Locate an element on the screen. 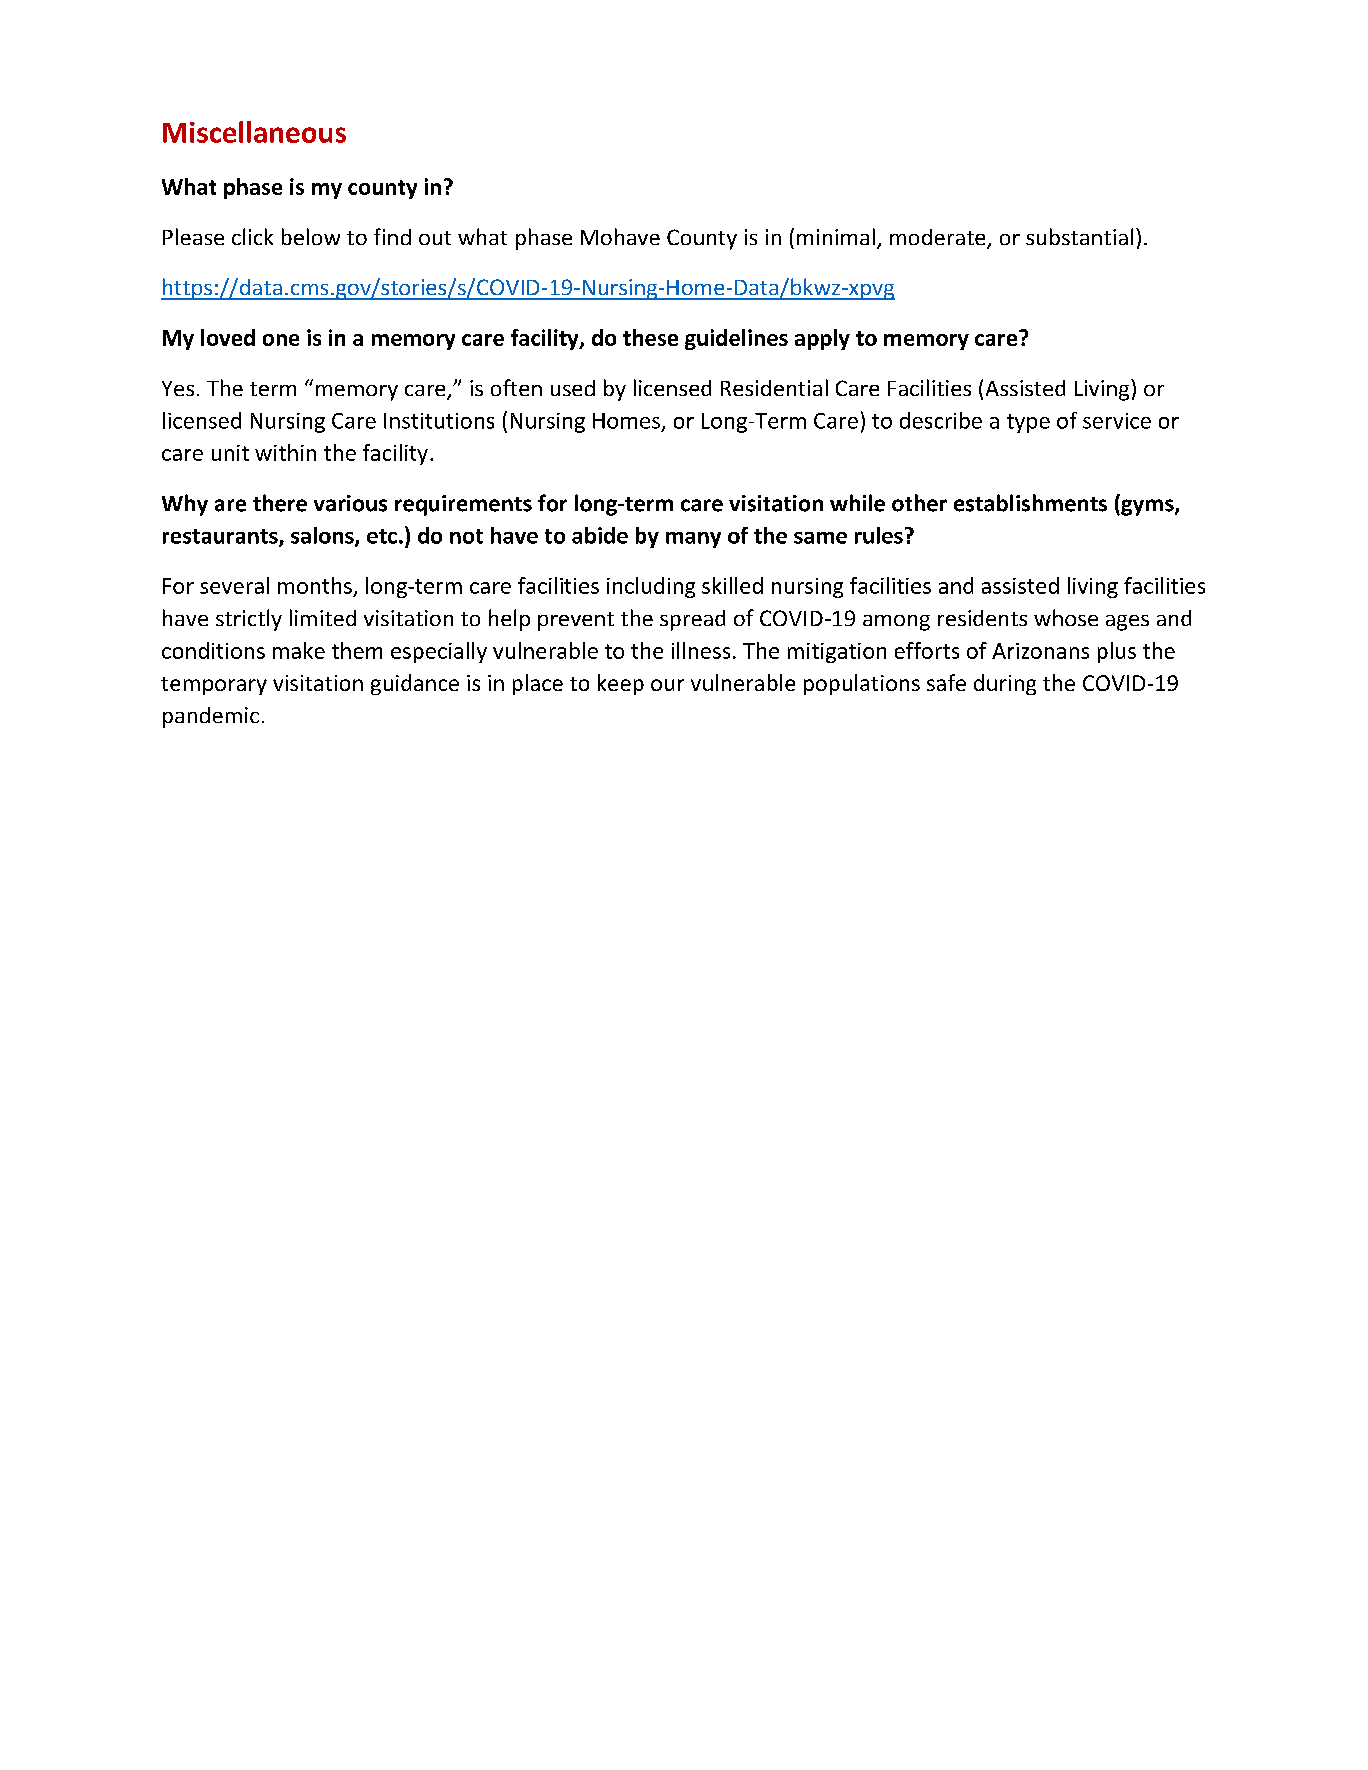 The image size is (1368, 1770). substantial is located at coordinates (1079, 236).
